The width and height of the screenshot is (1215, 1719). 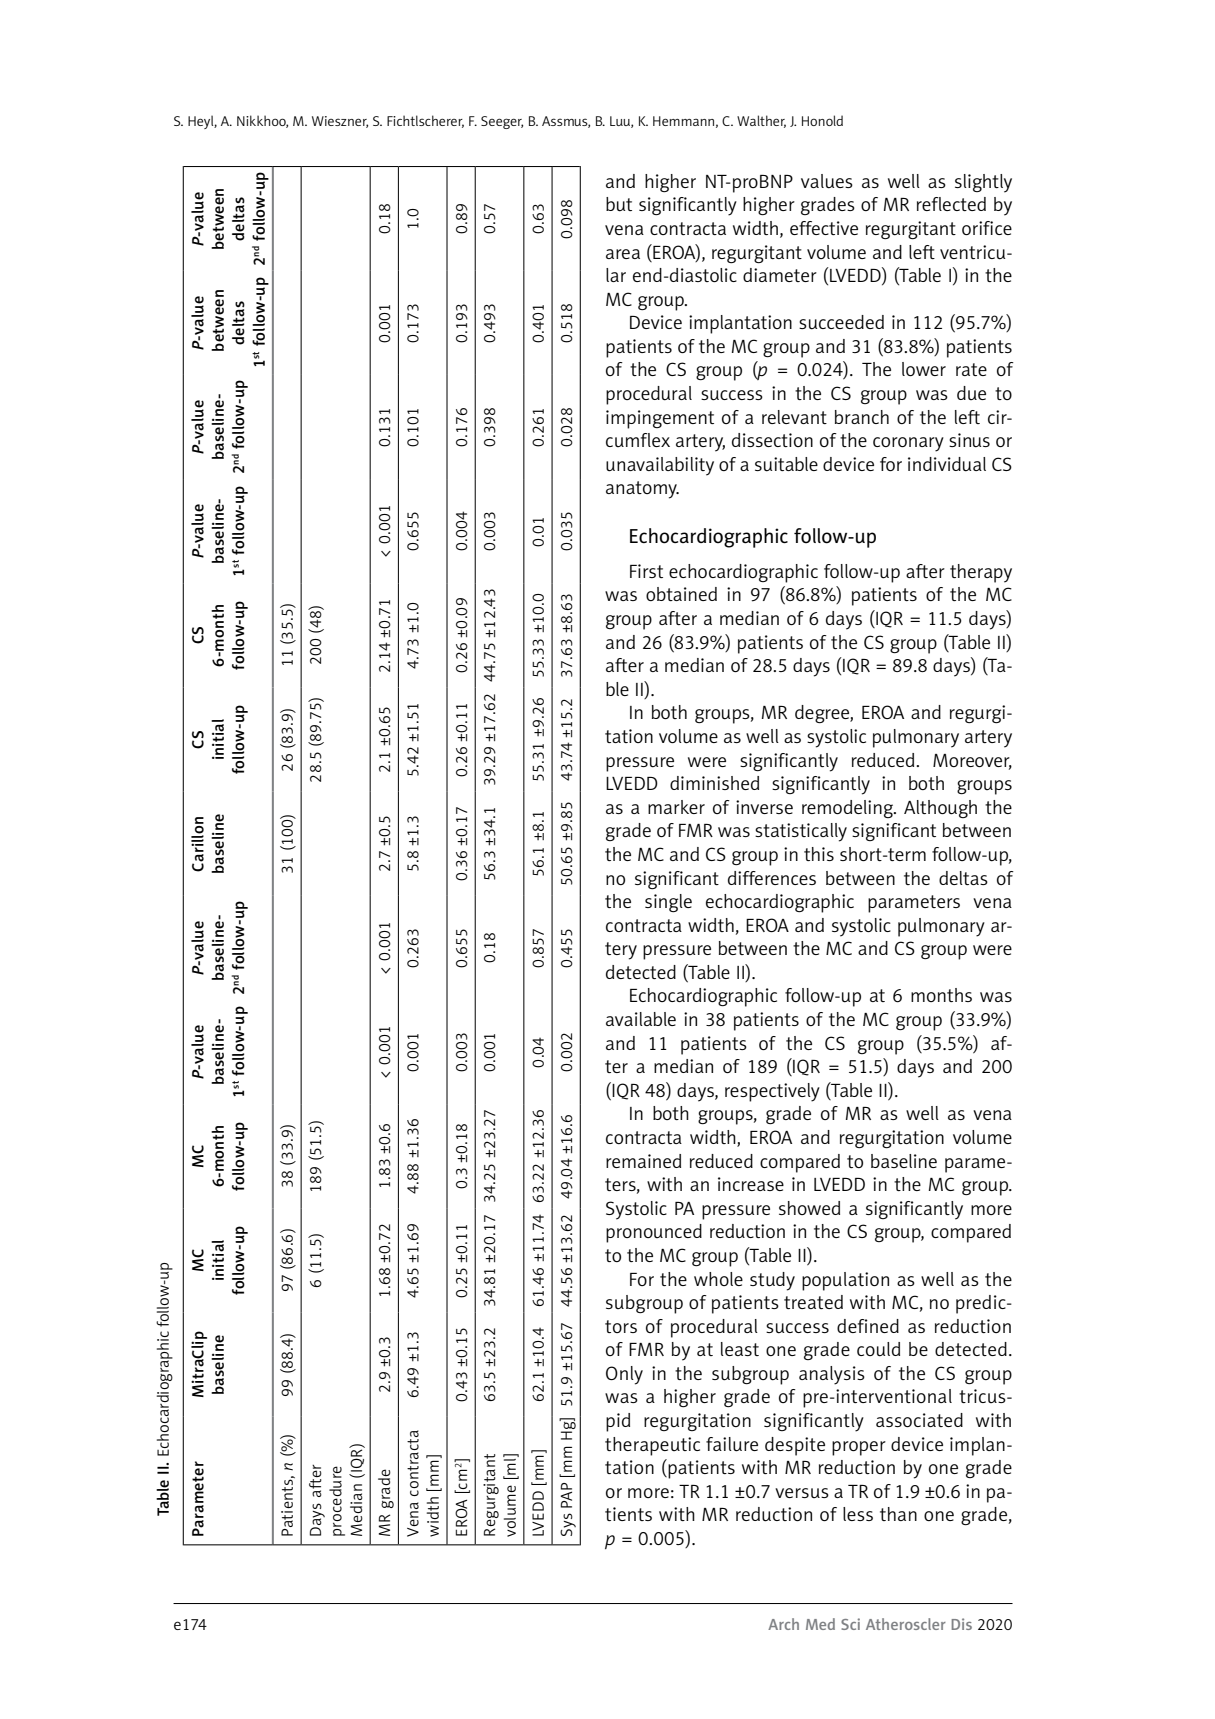 I want to click on First, so click(x=646, y=571).
